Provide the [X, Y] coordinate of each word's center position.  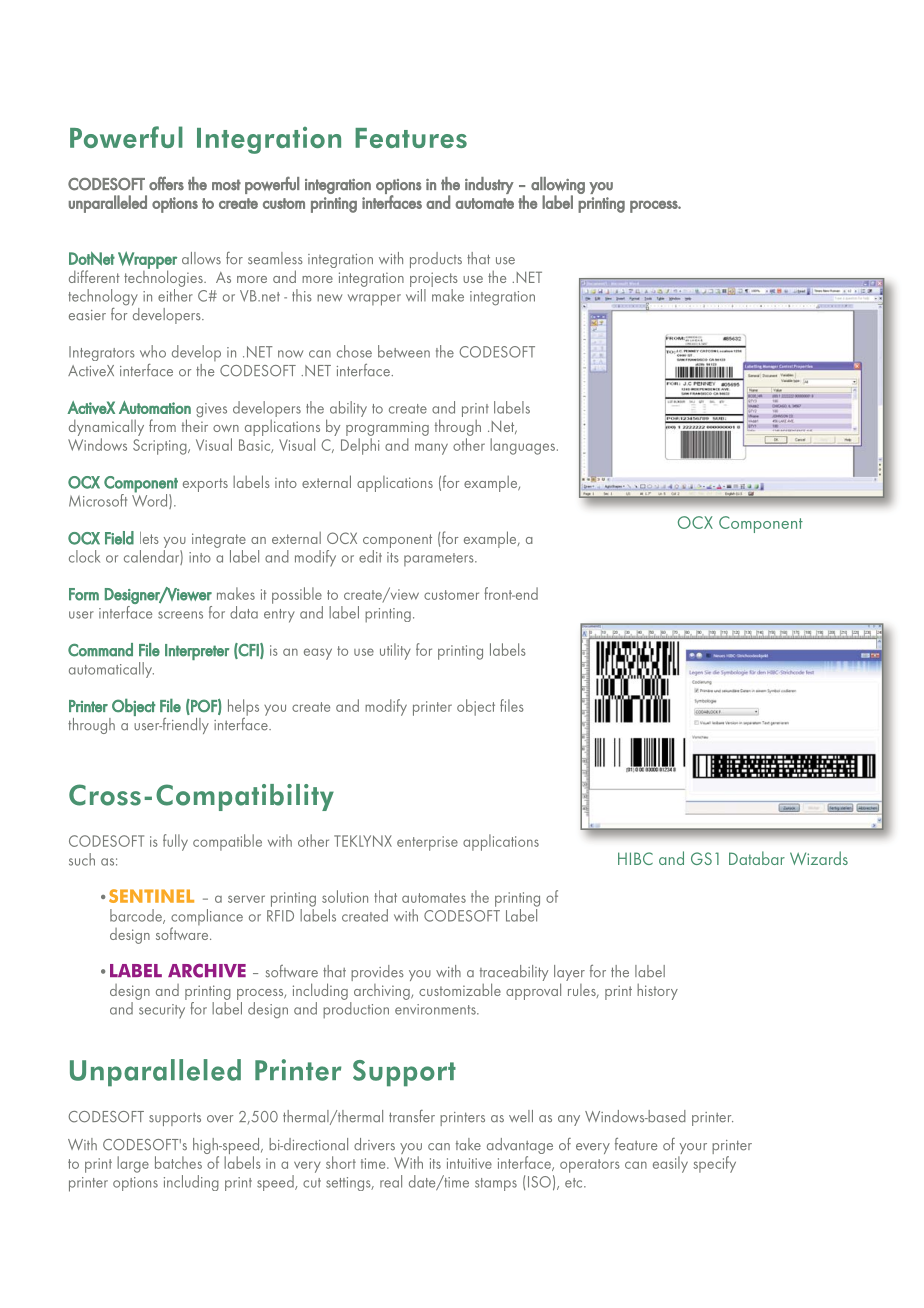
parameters [440, 559]
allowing [558, 186]
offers [166, 183]
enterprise [427, 843]
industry [489, 185]
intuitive [469, 1163]
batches [178, 1162]
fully [175, 842]
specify [714, 1164]
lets [149, 538]
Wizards [819, 858]
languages [524, 446]
